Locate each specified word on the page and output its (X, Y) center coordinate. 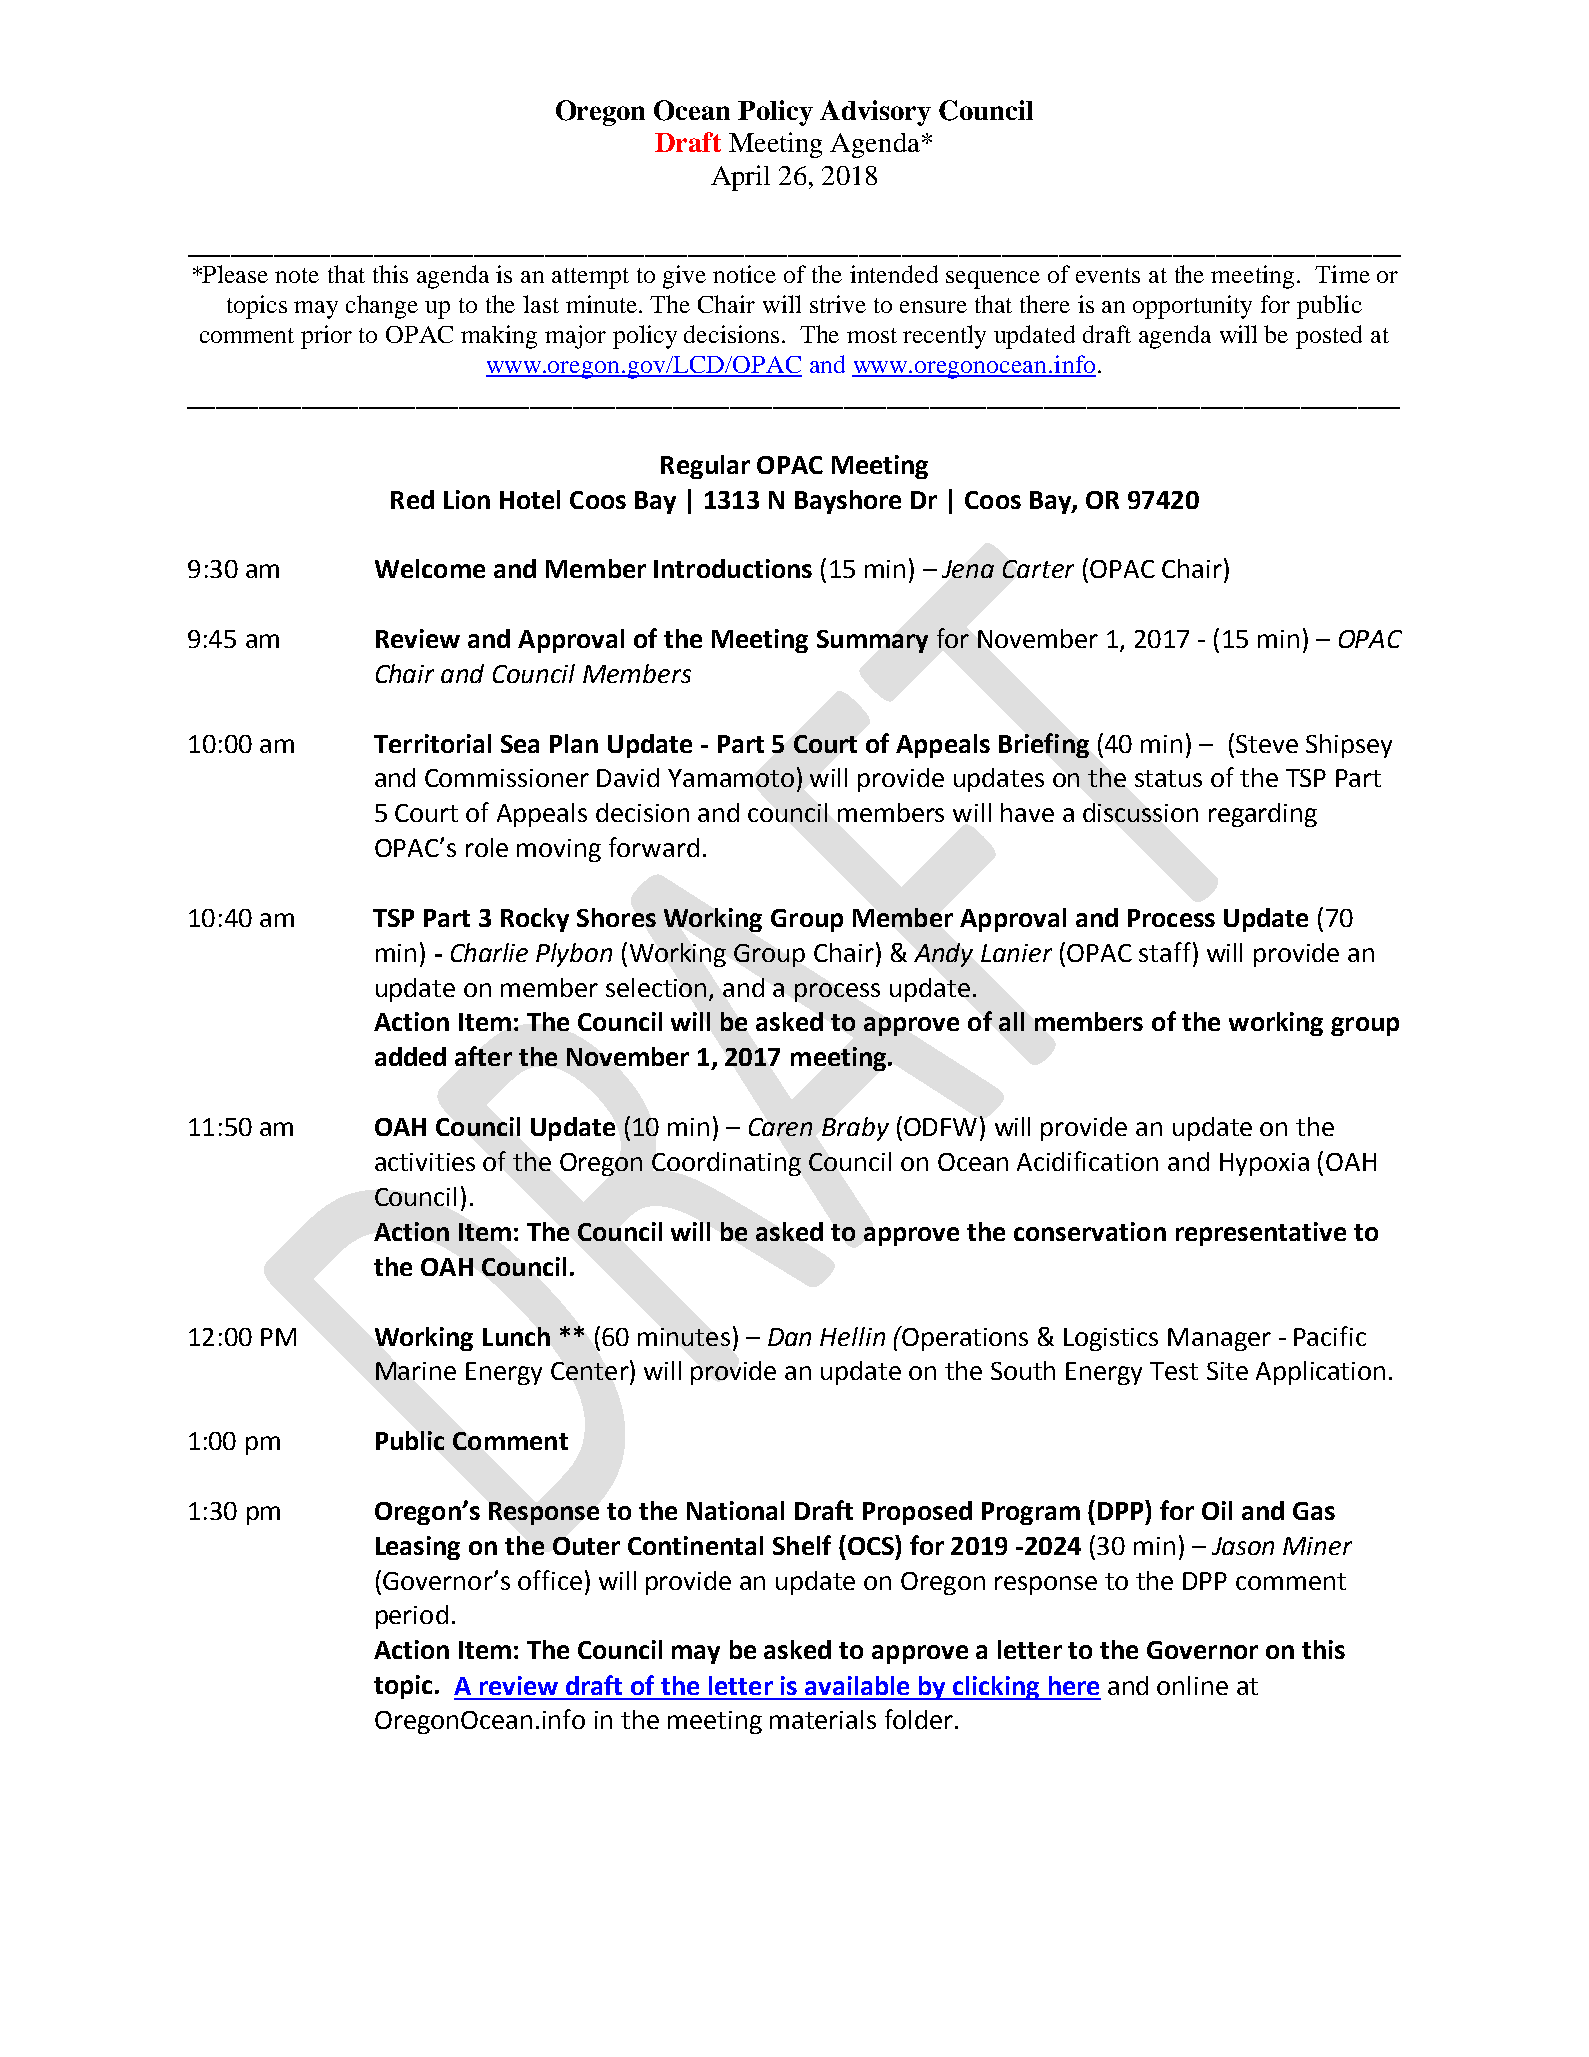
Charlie (489, 952)
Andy (943, 955)
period (412, 1617)
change (382, 307)
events (1108, 275)
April (740, 178)
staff (1165, 952)
